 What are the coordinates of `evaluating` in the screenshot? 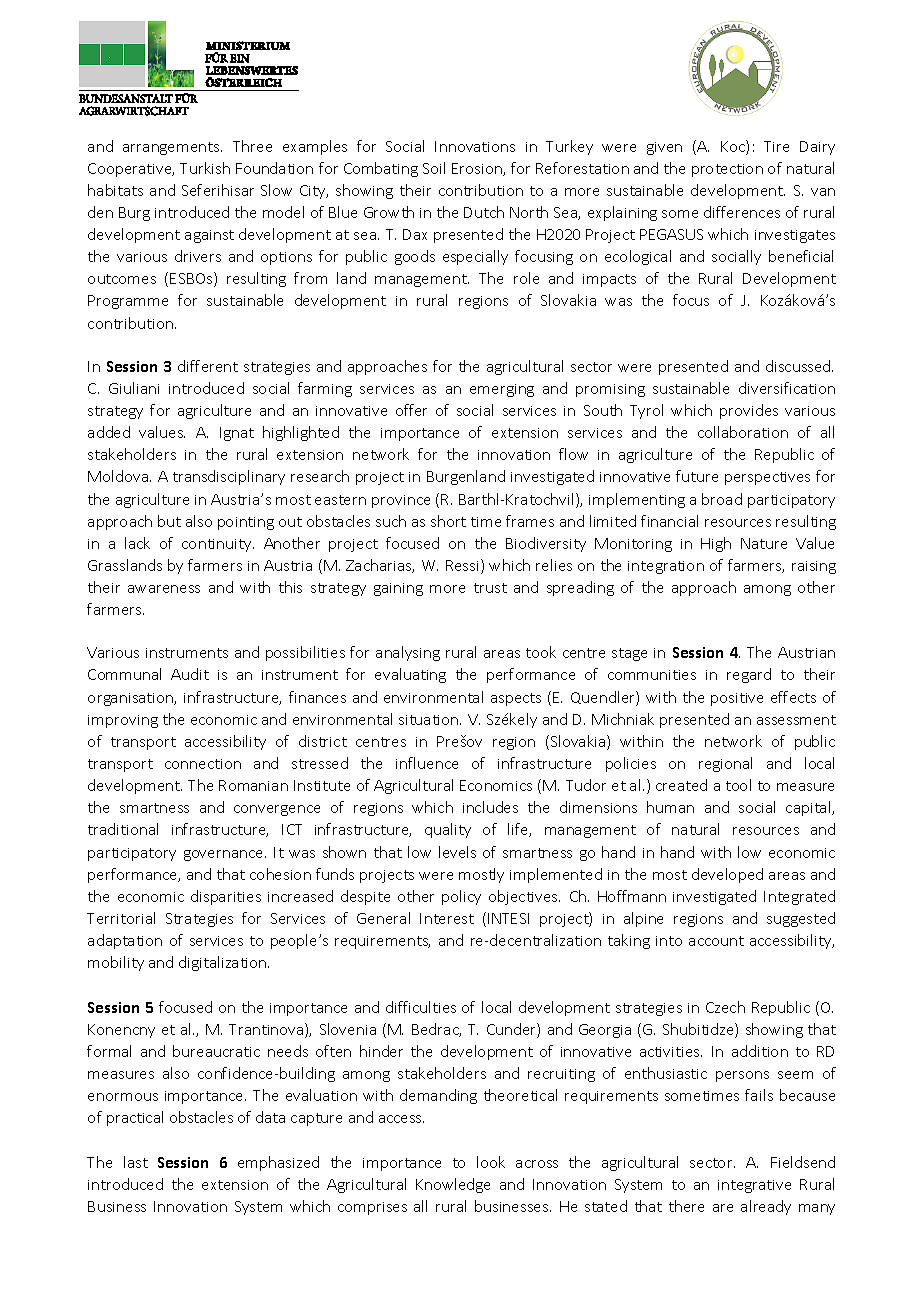 It's located at (410, 675).
